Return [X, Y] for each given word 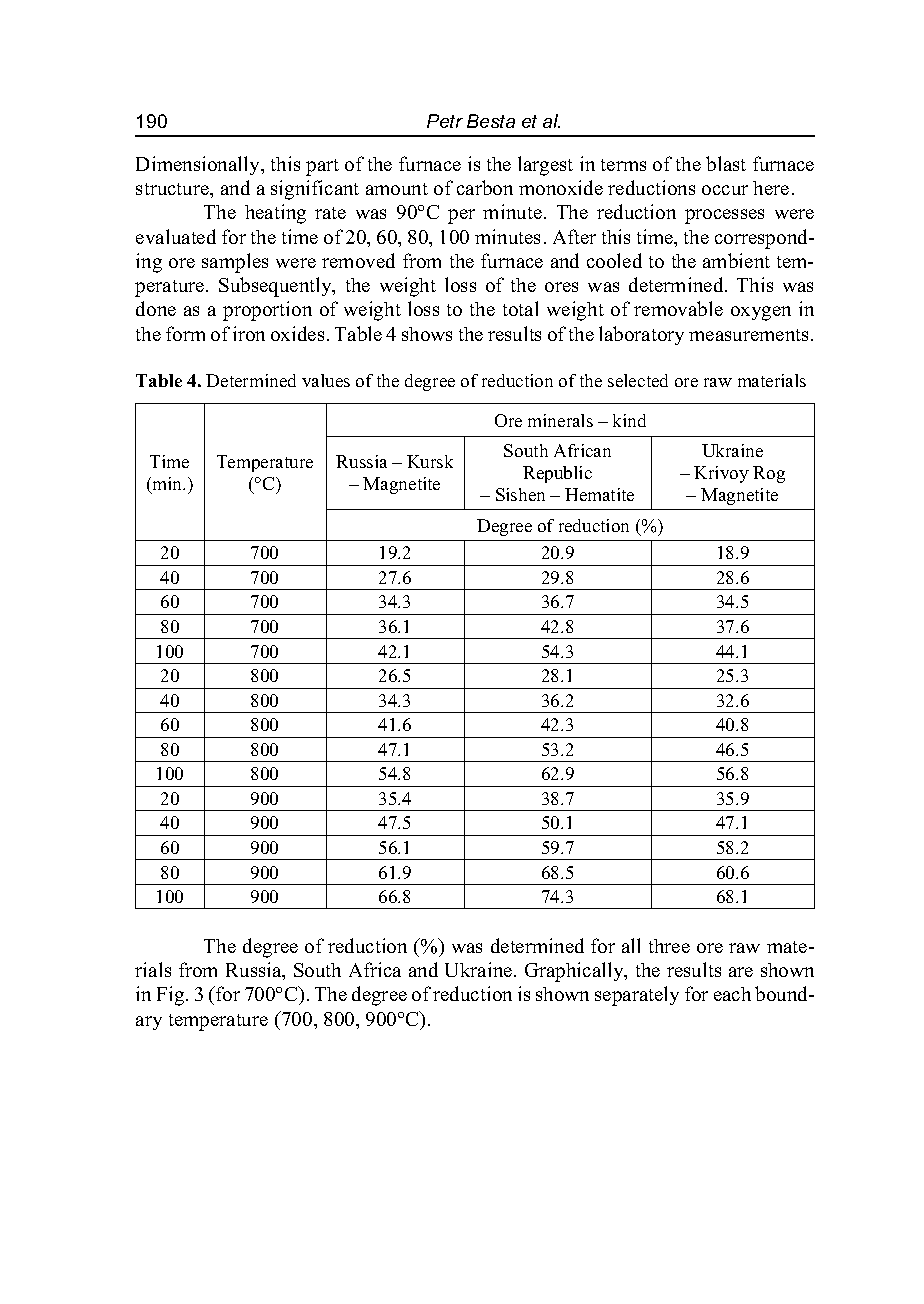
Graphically [575, 972]
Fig [172, 996]
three [669, 946]
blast [726, 163]
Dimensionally [199, 165]
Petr [445, 121]
